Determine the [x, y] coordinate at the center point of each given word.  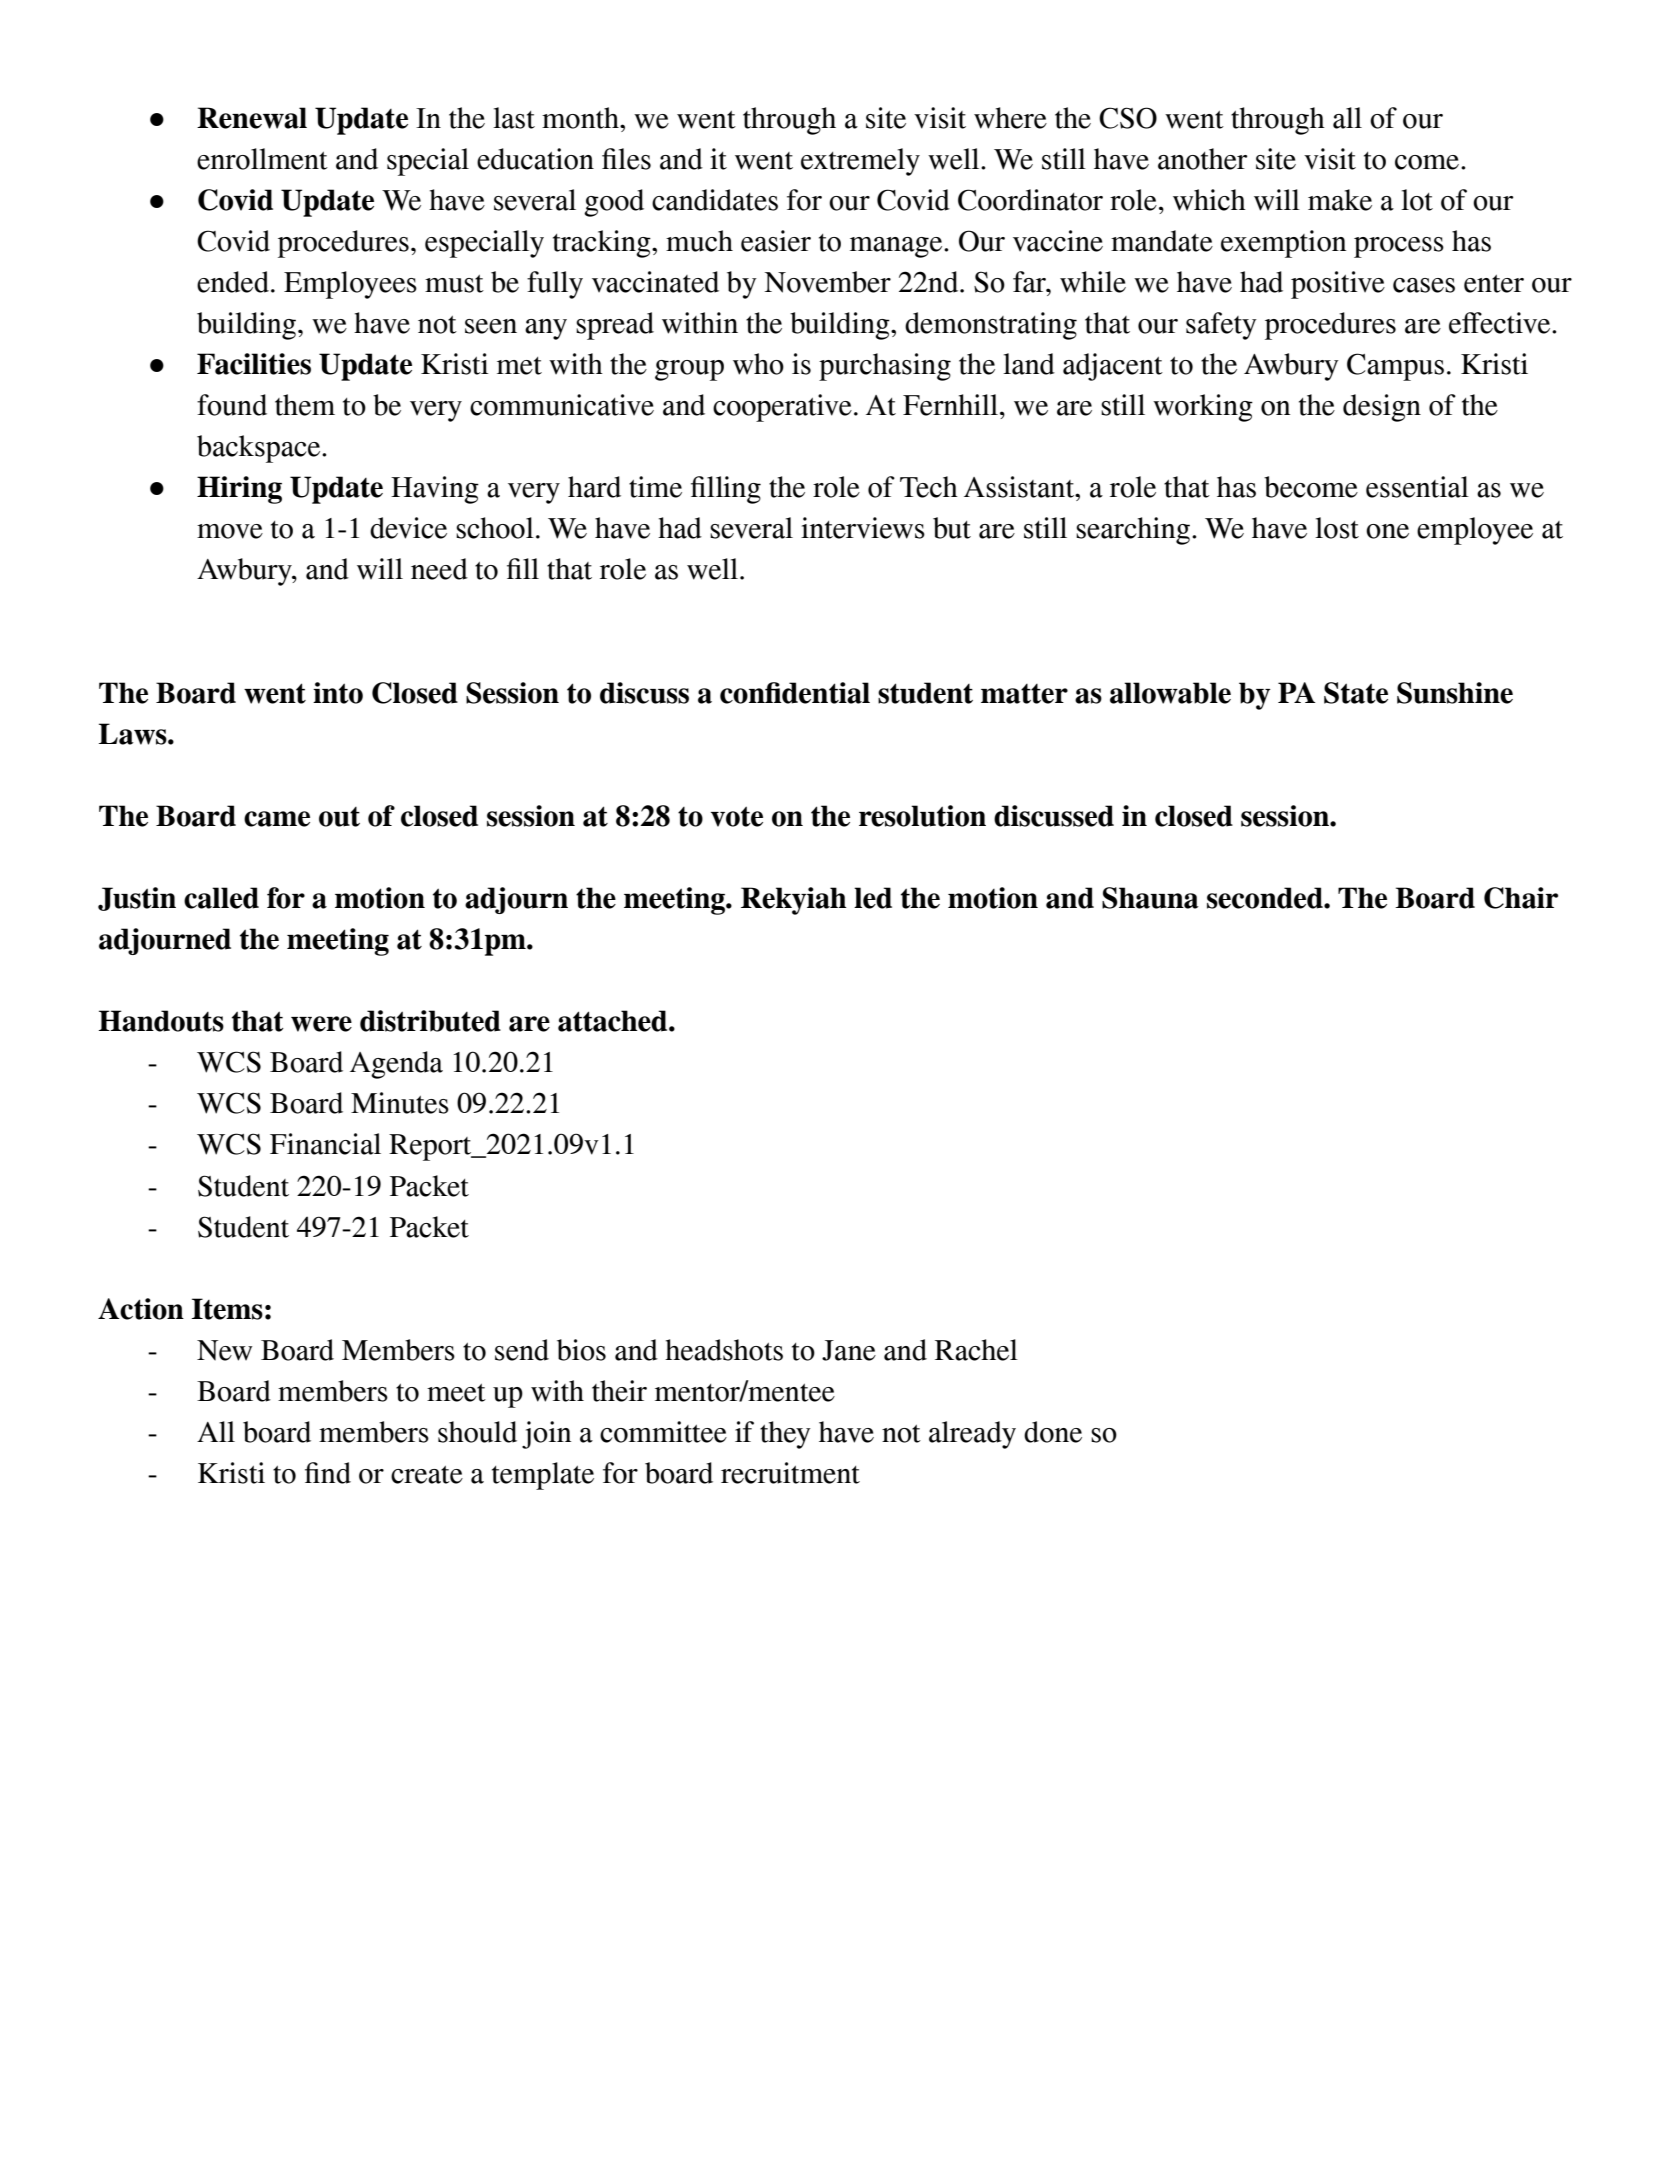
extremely [860, 162]
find [328, 1473]
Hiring [239, 490]
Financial [325, 1144]
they [785, 1435]
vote [737, 816]
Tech [929, 487]
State [1356, 693]
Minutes [400, 1103]
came [277, 819]
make [1340, 200]
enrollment [262, 159]
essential [1417, 487]
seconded [1266, 898]
